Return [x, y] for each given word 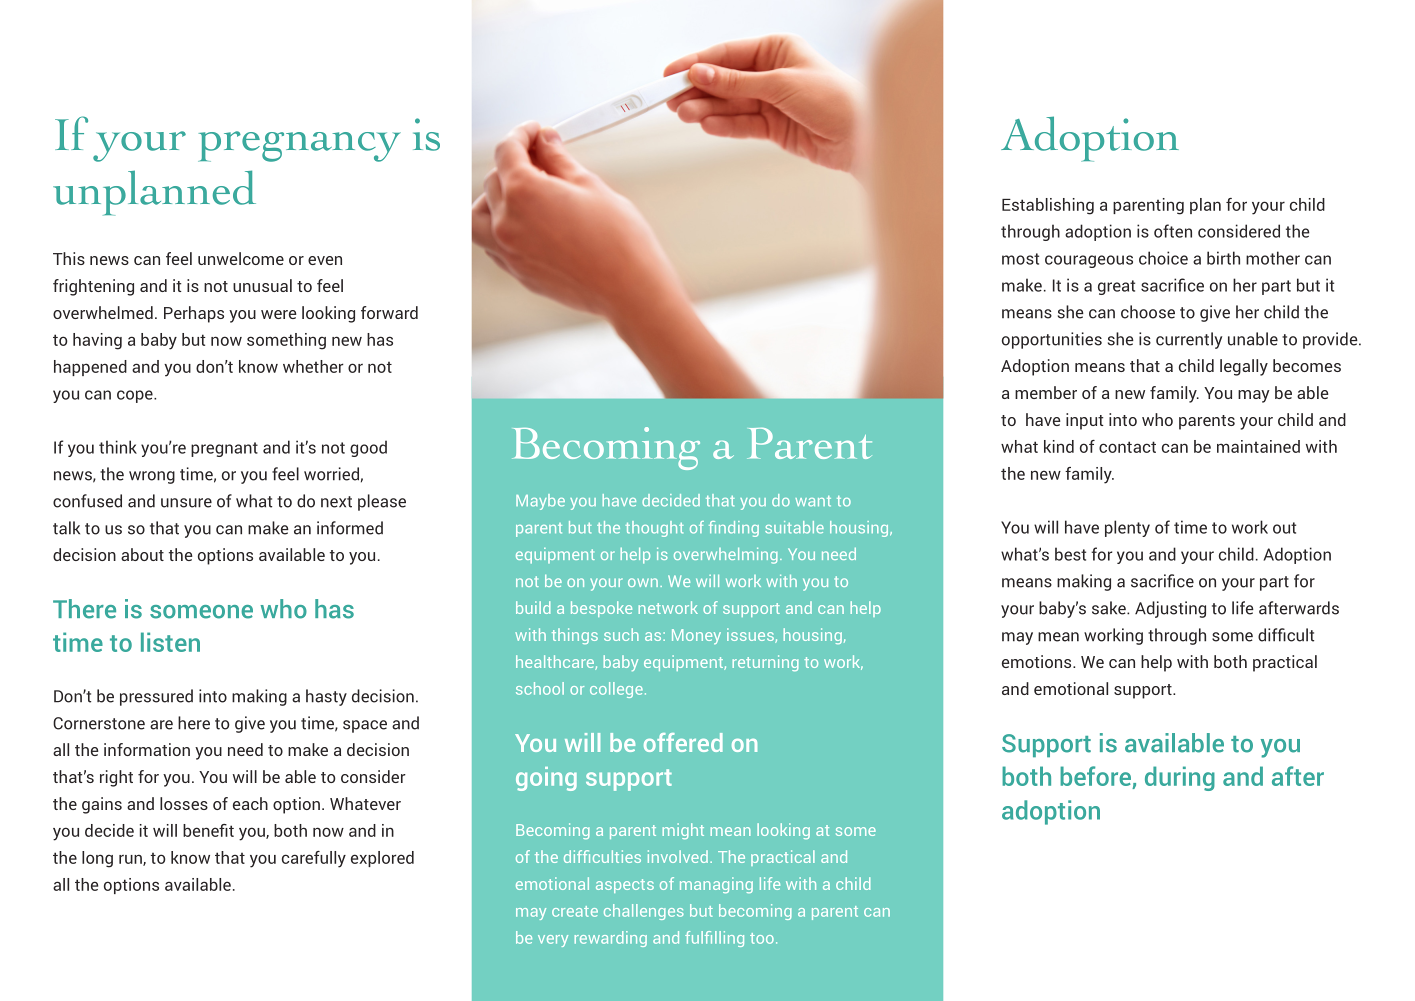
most [1020, 259]
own [643, 582]
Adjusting [1170, 609]
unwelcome [241, 258]
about [142, 554]
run [131, 860]
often [1173, 231]
